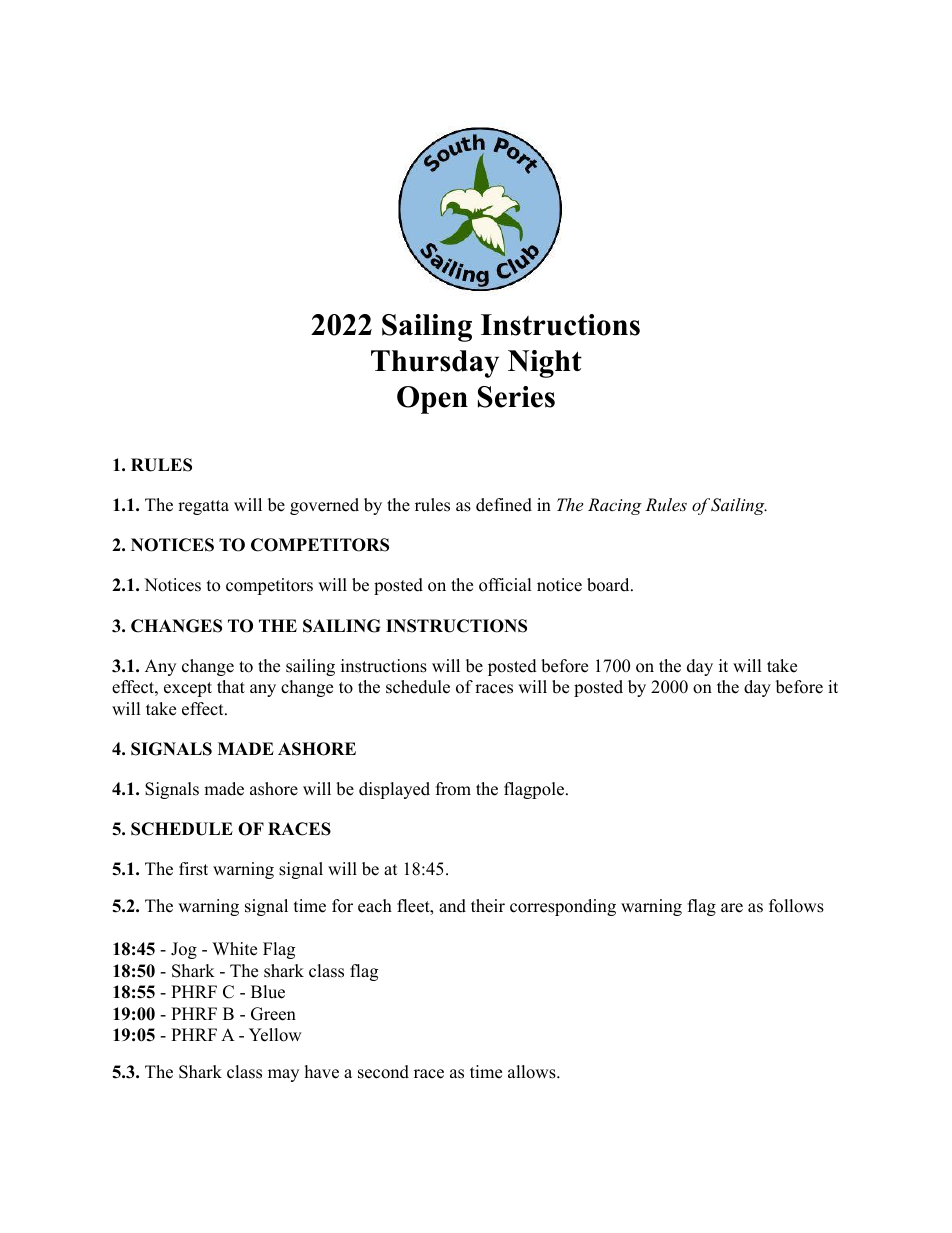 The width and height of the document is (952, 1233). What do you see at coordinates (275, 1035) in the document?
I see `Yellow` at bounding box center [275, 1035].
